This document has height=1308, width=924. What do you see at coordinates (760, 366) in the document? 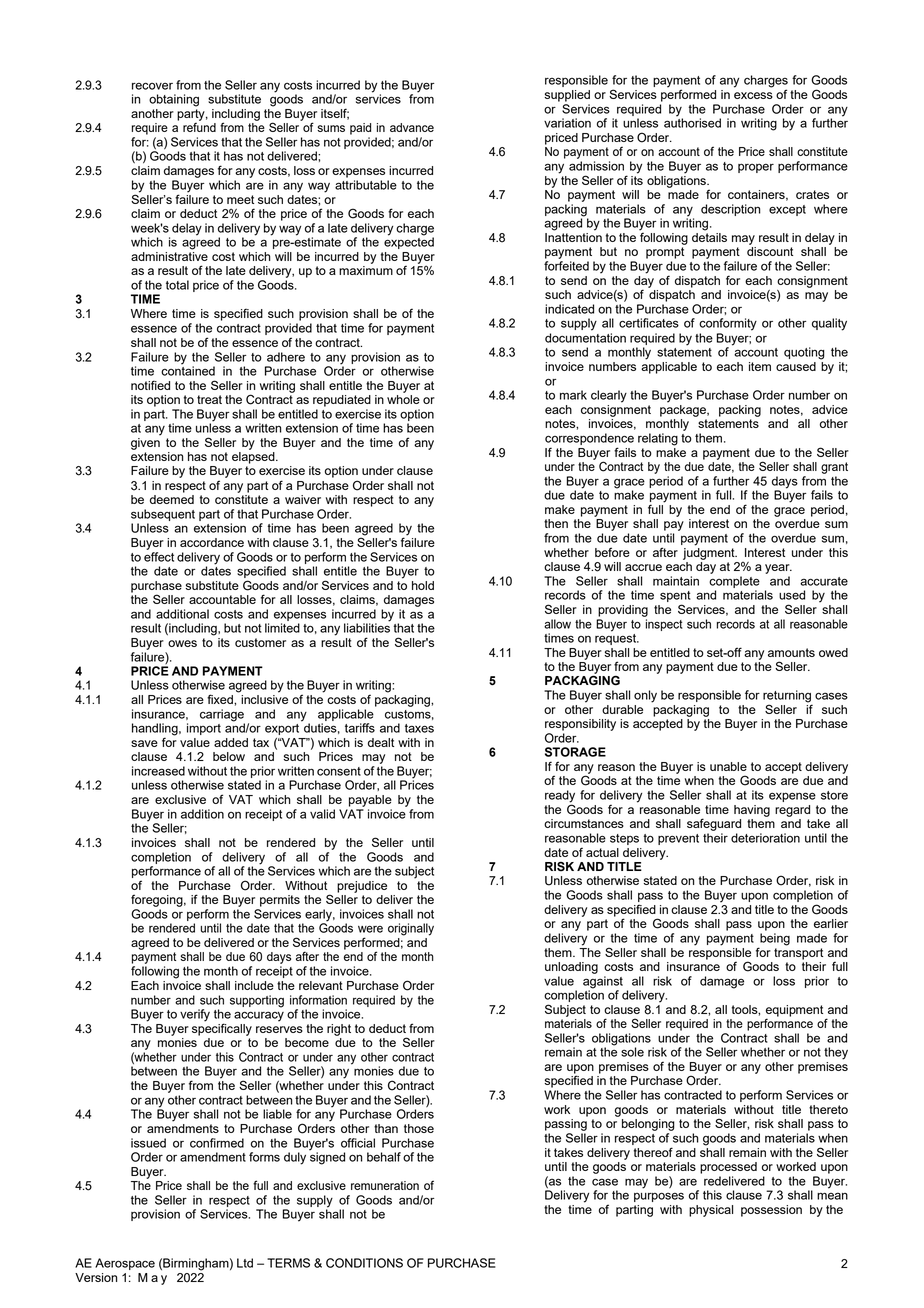
I see `item` at bounding box center [760, 366].
